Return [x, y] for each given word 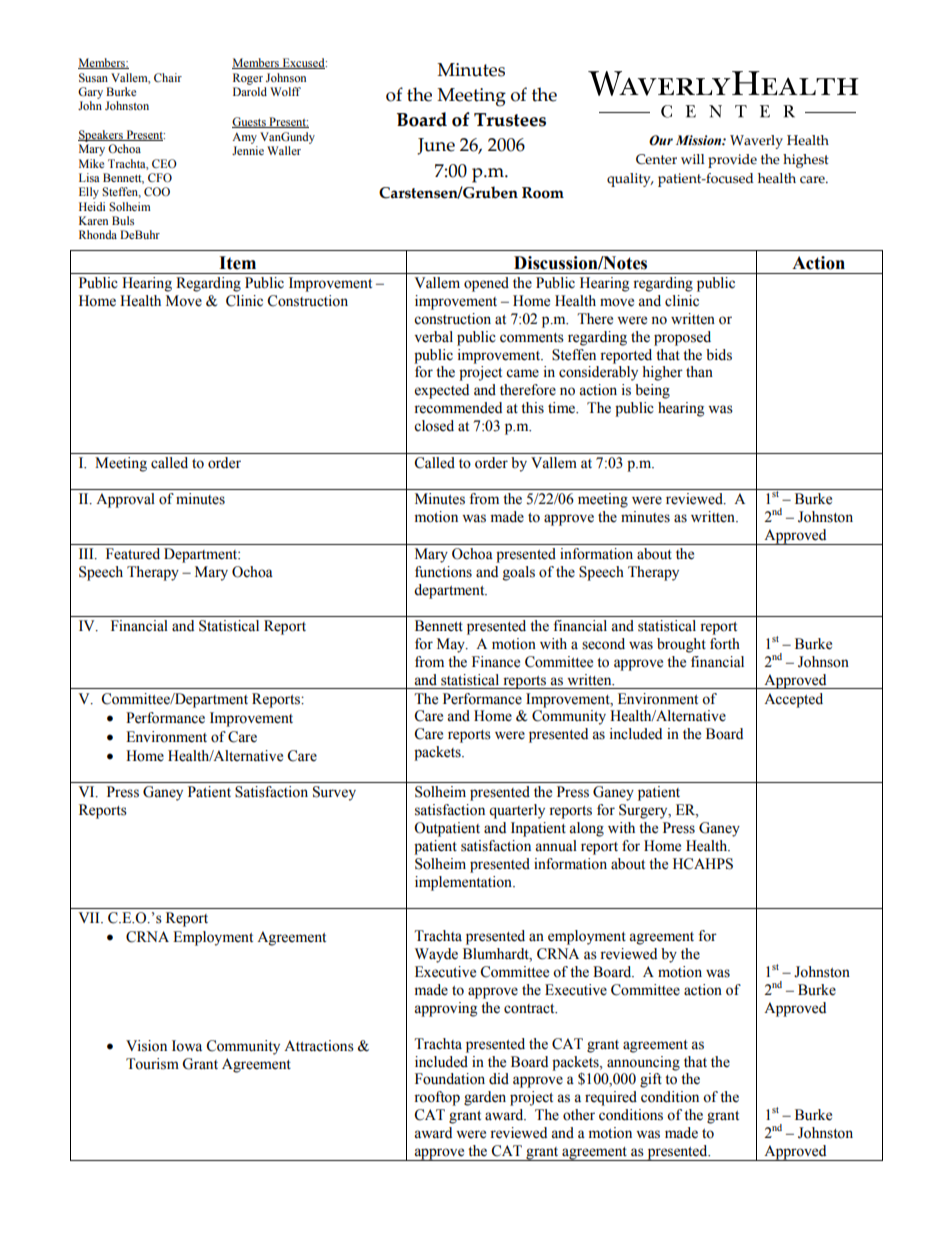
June [436, 146]
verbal [434, 337]
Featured [133, 554]
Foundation [450, 1079]
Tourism [152, 1064]
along [586, 829]
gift [651, 1080]
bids [719, 355]
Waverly [756, 142]
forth [725, 644]
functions [443, 572]
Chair [168, 77]
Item [237, 263]
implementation [465, 883]
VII [90, 917]
